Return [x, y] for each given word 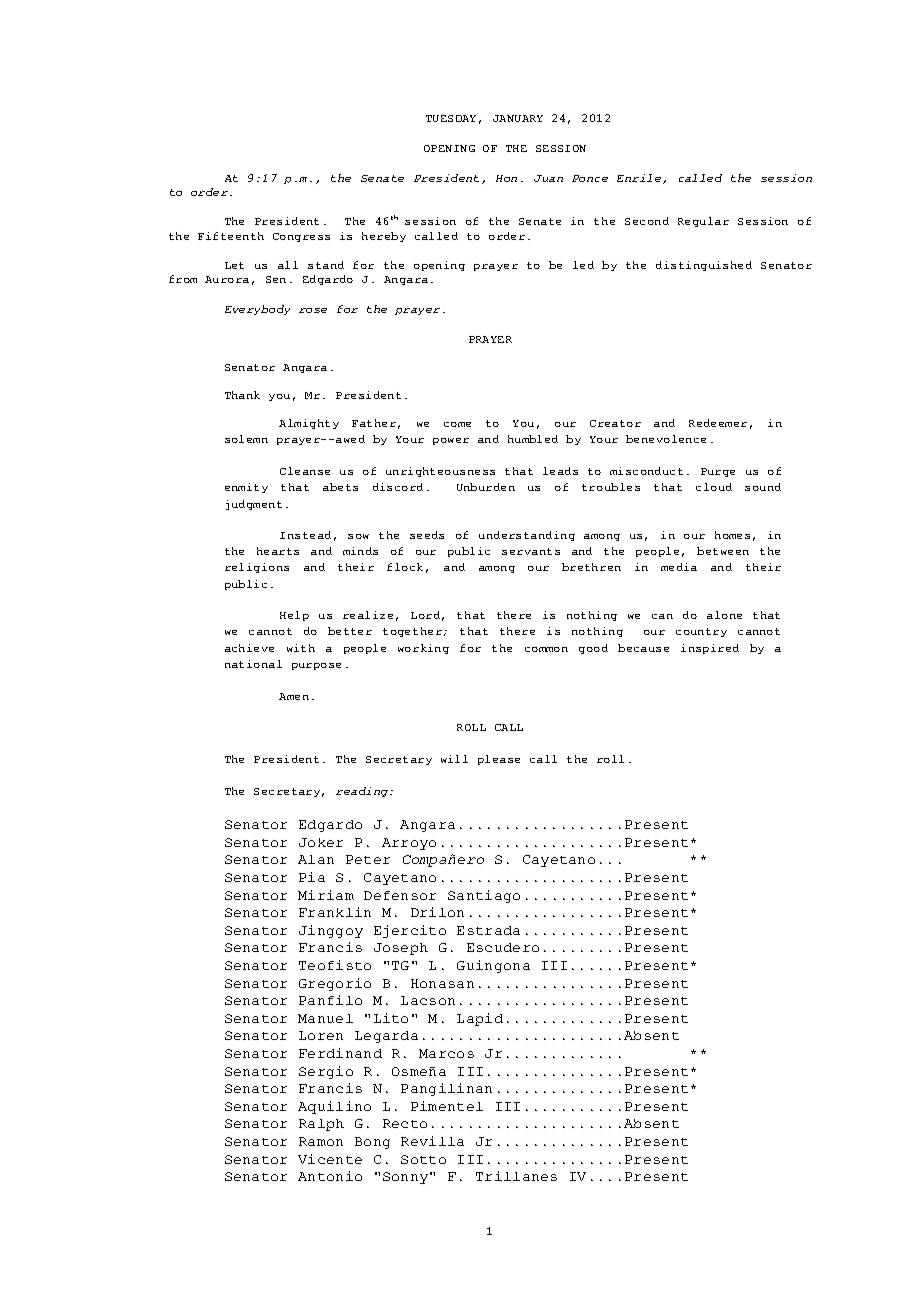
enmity [246, 488]
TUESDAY [451, 118]
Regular [703, 222]
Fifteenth [231, 236]
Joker [321, 842]
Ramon [321, 1141]
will [454, 759]
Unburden [486, 487]
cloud [714, 487]
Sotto [423, 1159]
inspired [710, 649]
